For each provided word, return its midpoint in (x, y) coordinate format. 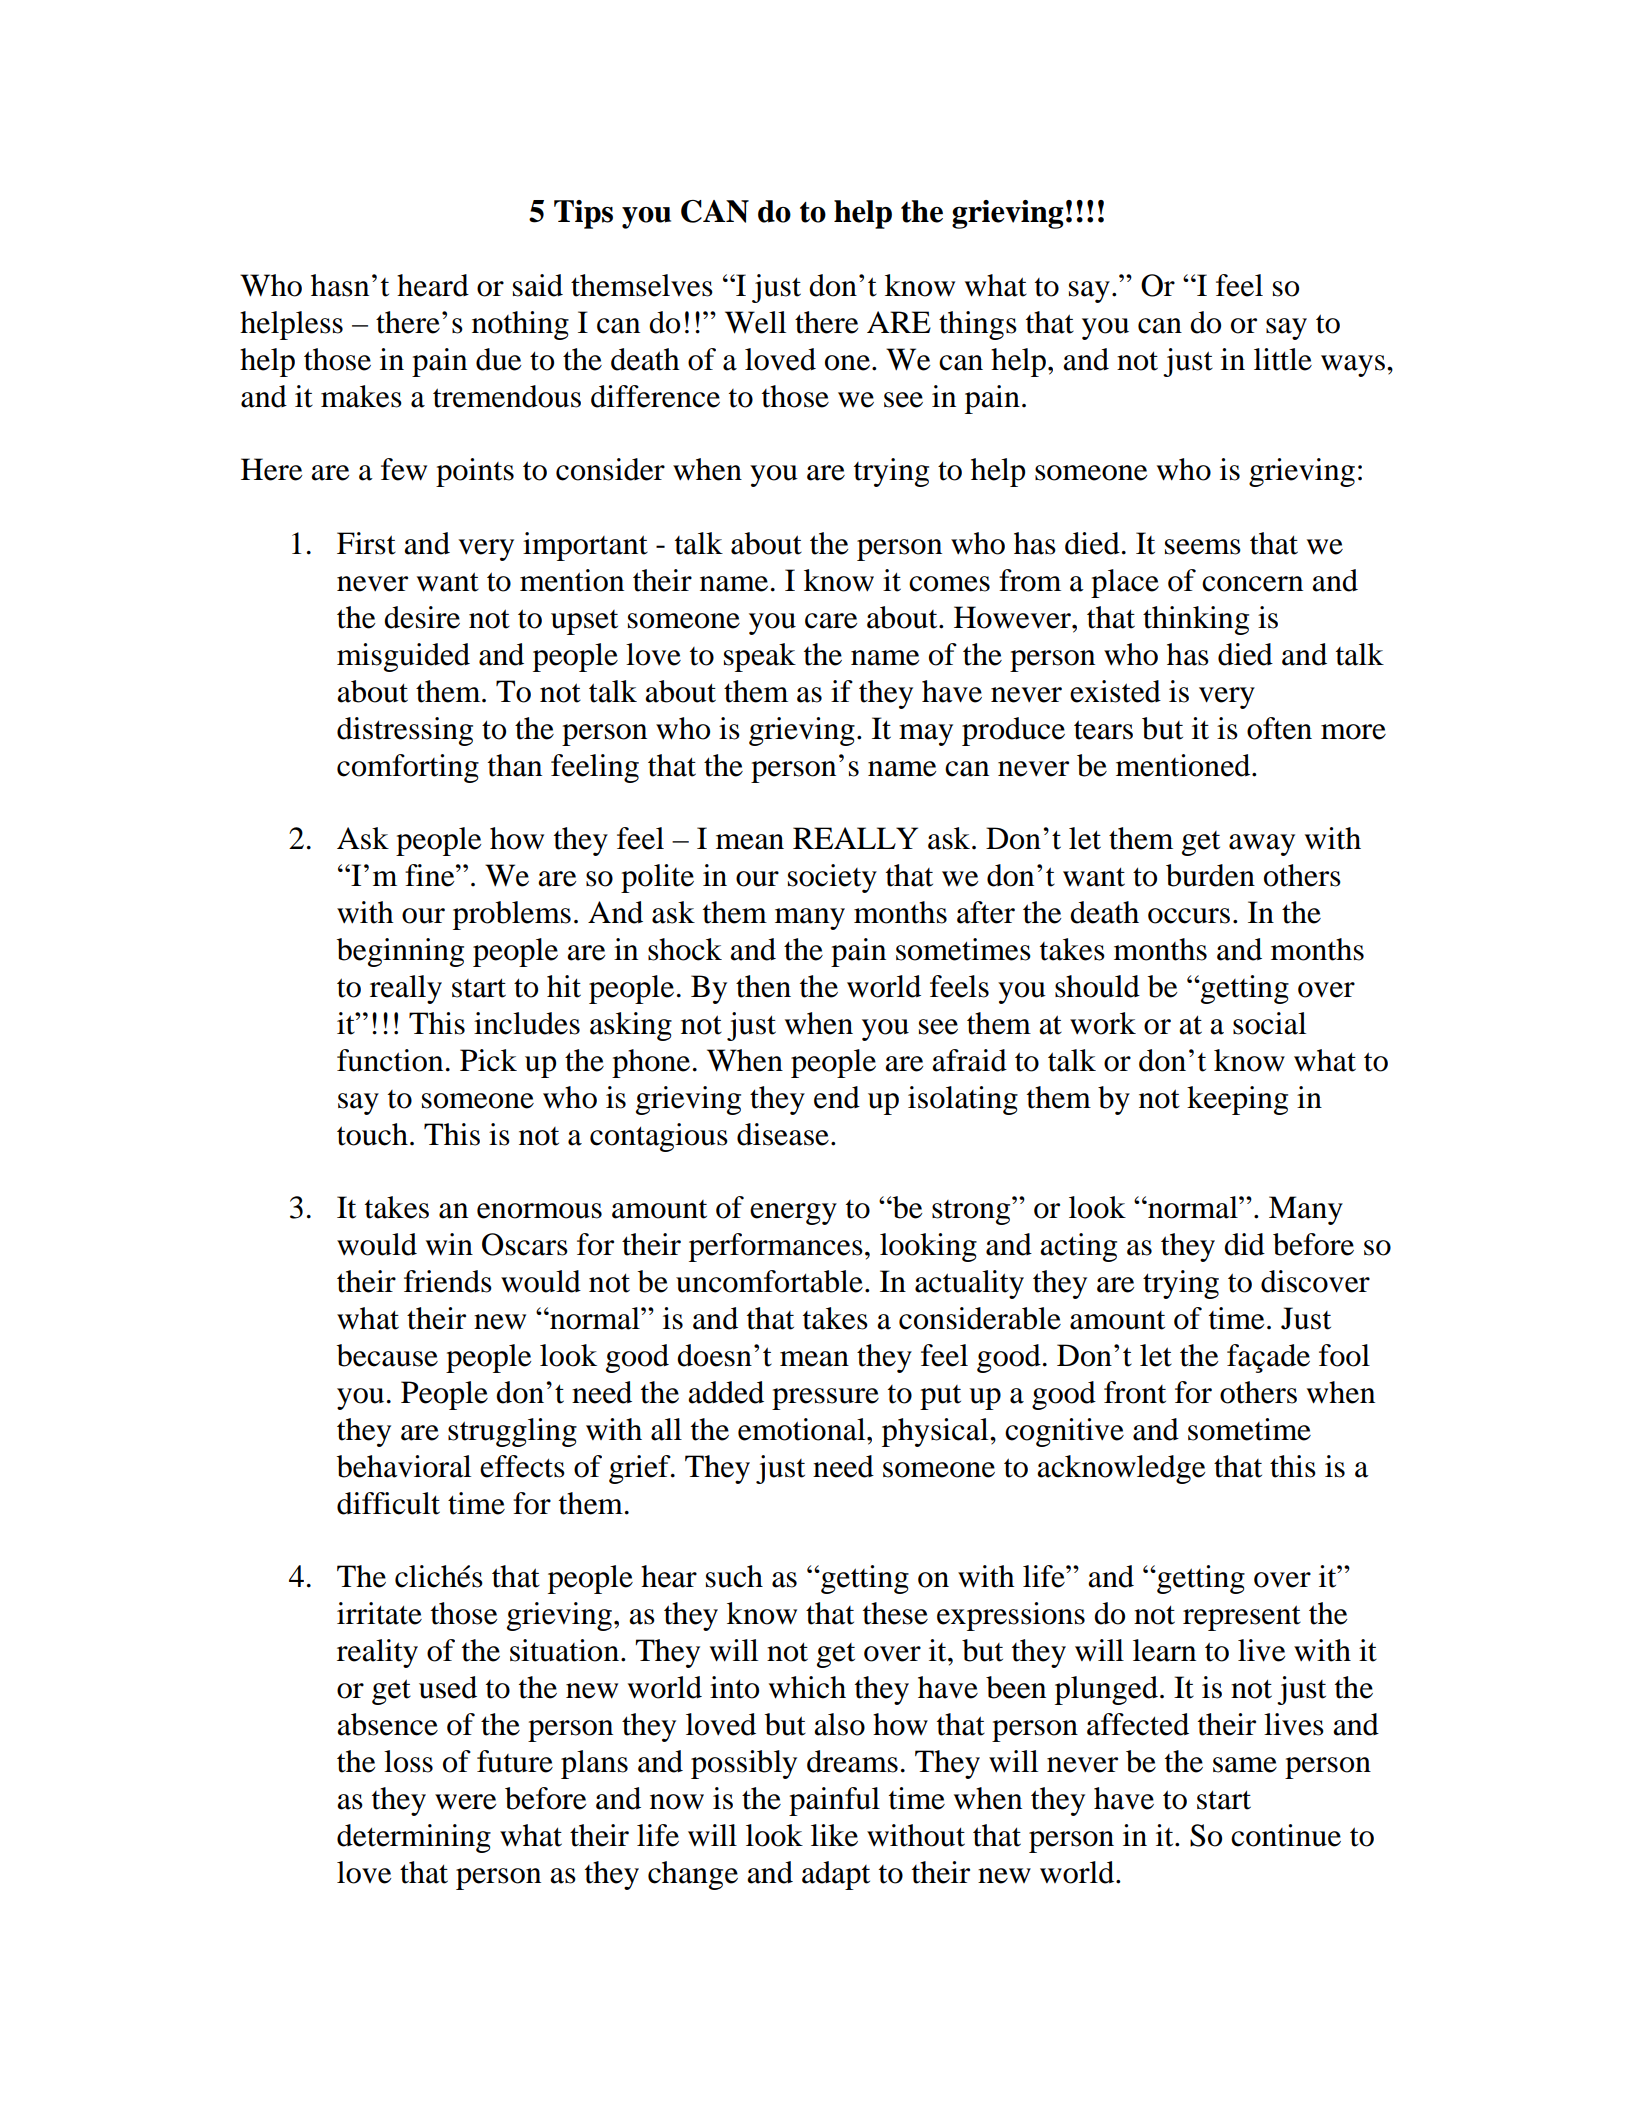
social (1269, 1023)
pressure (825, 1399)
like (834, 1835)
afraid (969, 1060)
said (538, 285)
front (1135, 1392)
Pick (488, 1060)
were (465, 1802)
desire (422, 617)
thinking (1196, 620)
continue (1286, 1835)
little (1283, 359)
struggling (512, 1432)
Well (755, 322)
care (831, 621)
